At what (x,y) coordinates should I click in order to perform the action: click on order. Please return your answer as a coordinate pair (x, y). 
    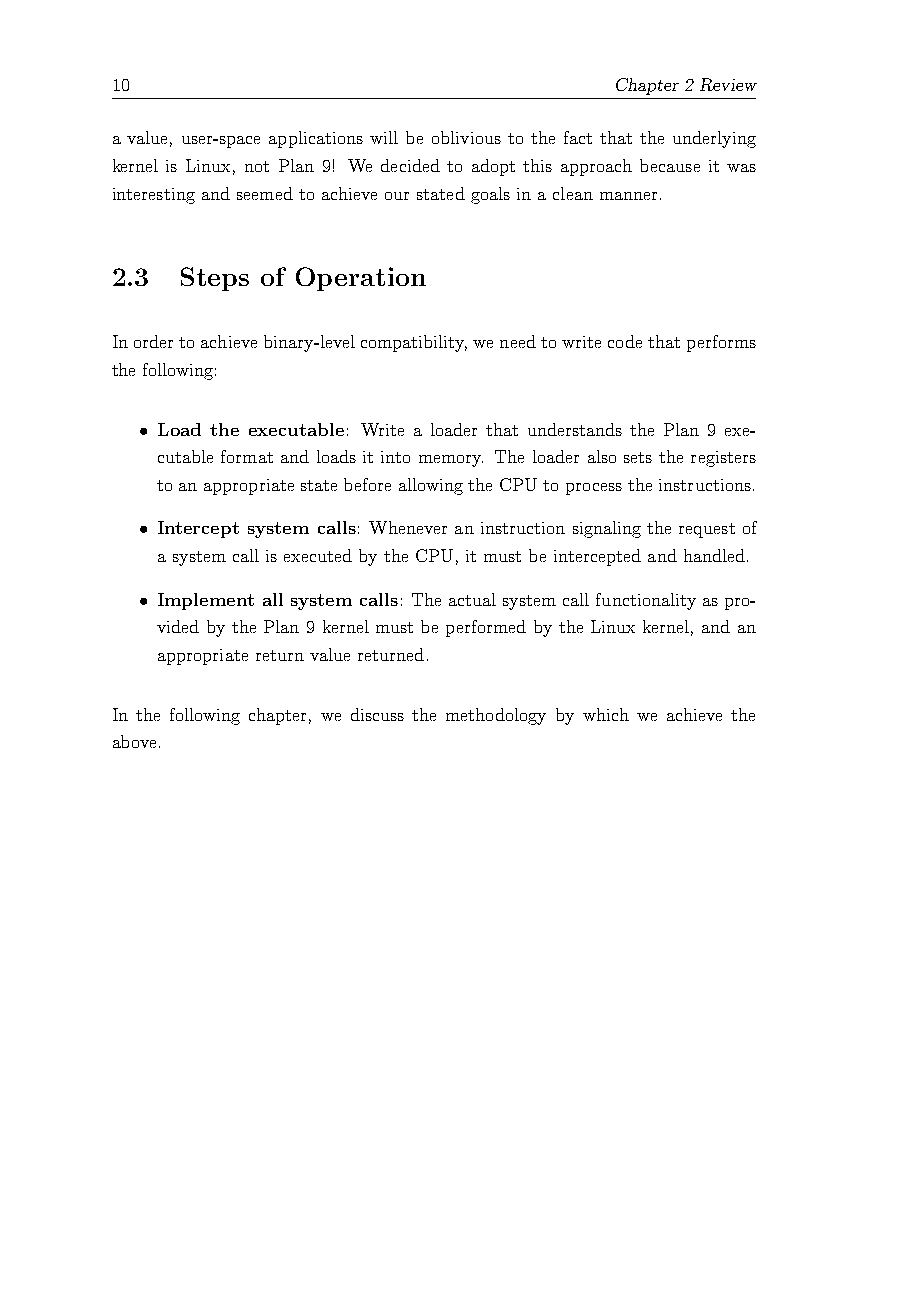
    Looking at the image, I should click on (153, 341).
